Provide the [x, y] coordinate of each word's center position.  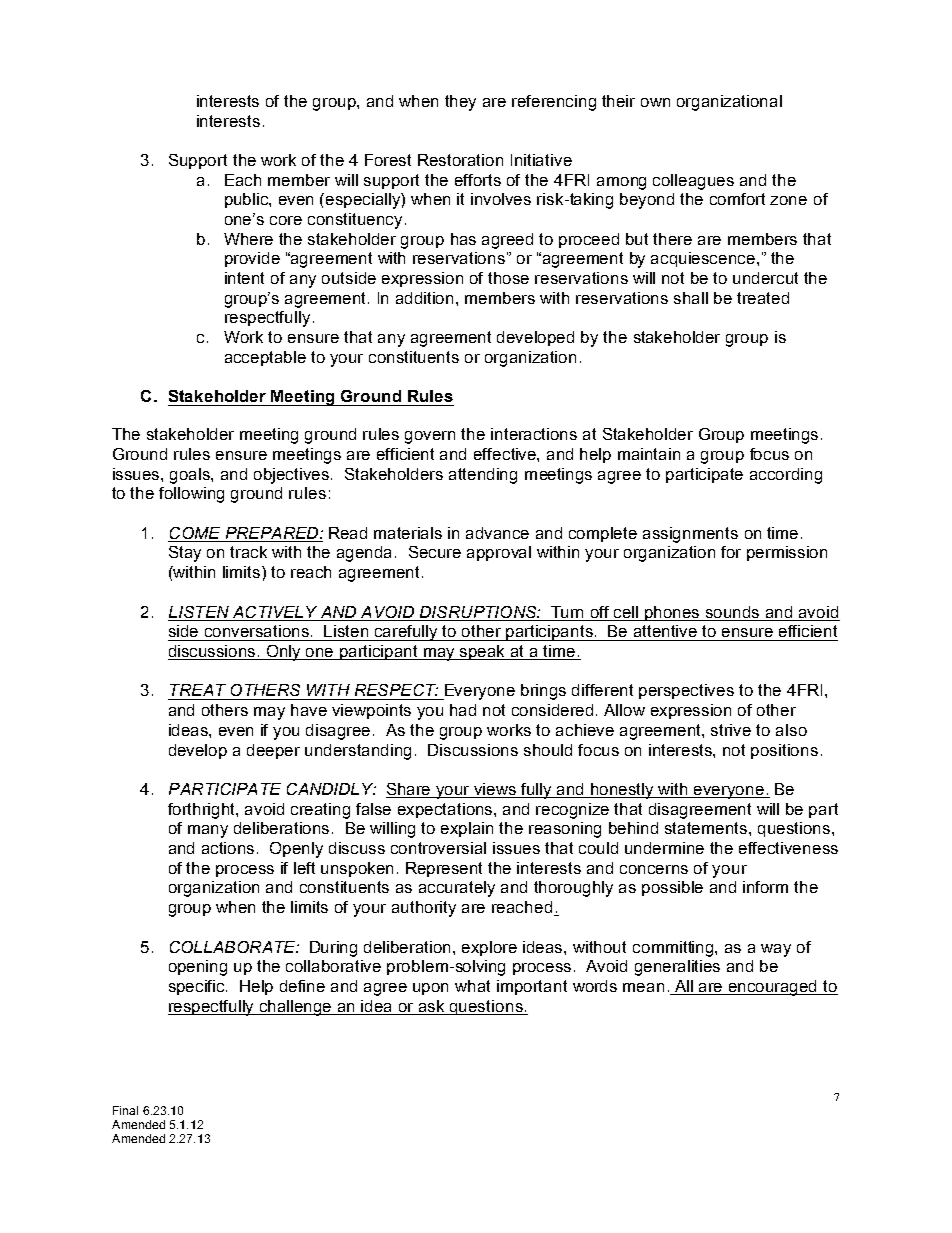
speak [483, 652]
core [286, 220]
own [655, 102]
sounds [733, 613]
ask [431, 1006]
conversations [258, 631]
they [460, 103]
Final [125, 1110]
